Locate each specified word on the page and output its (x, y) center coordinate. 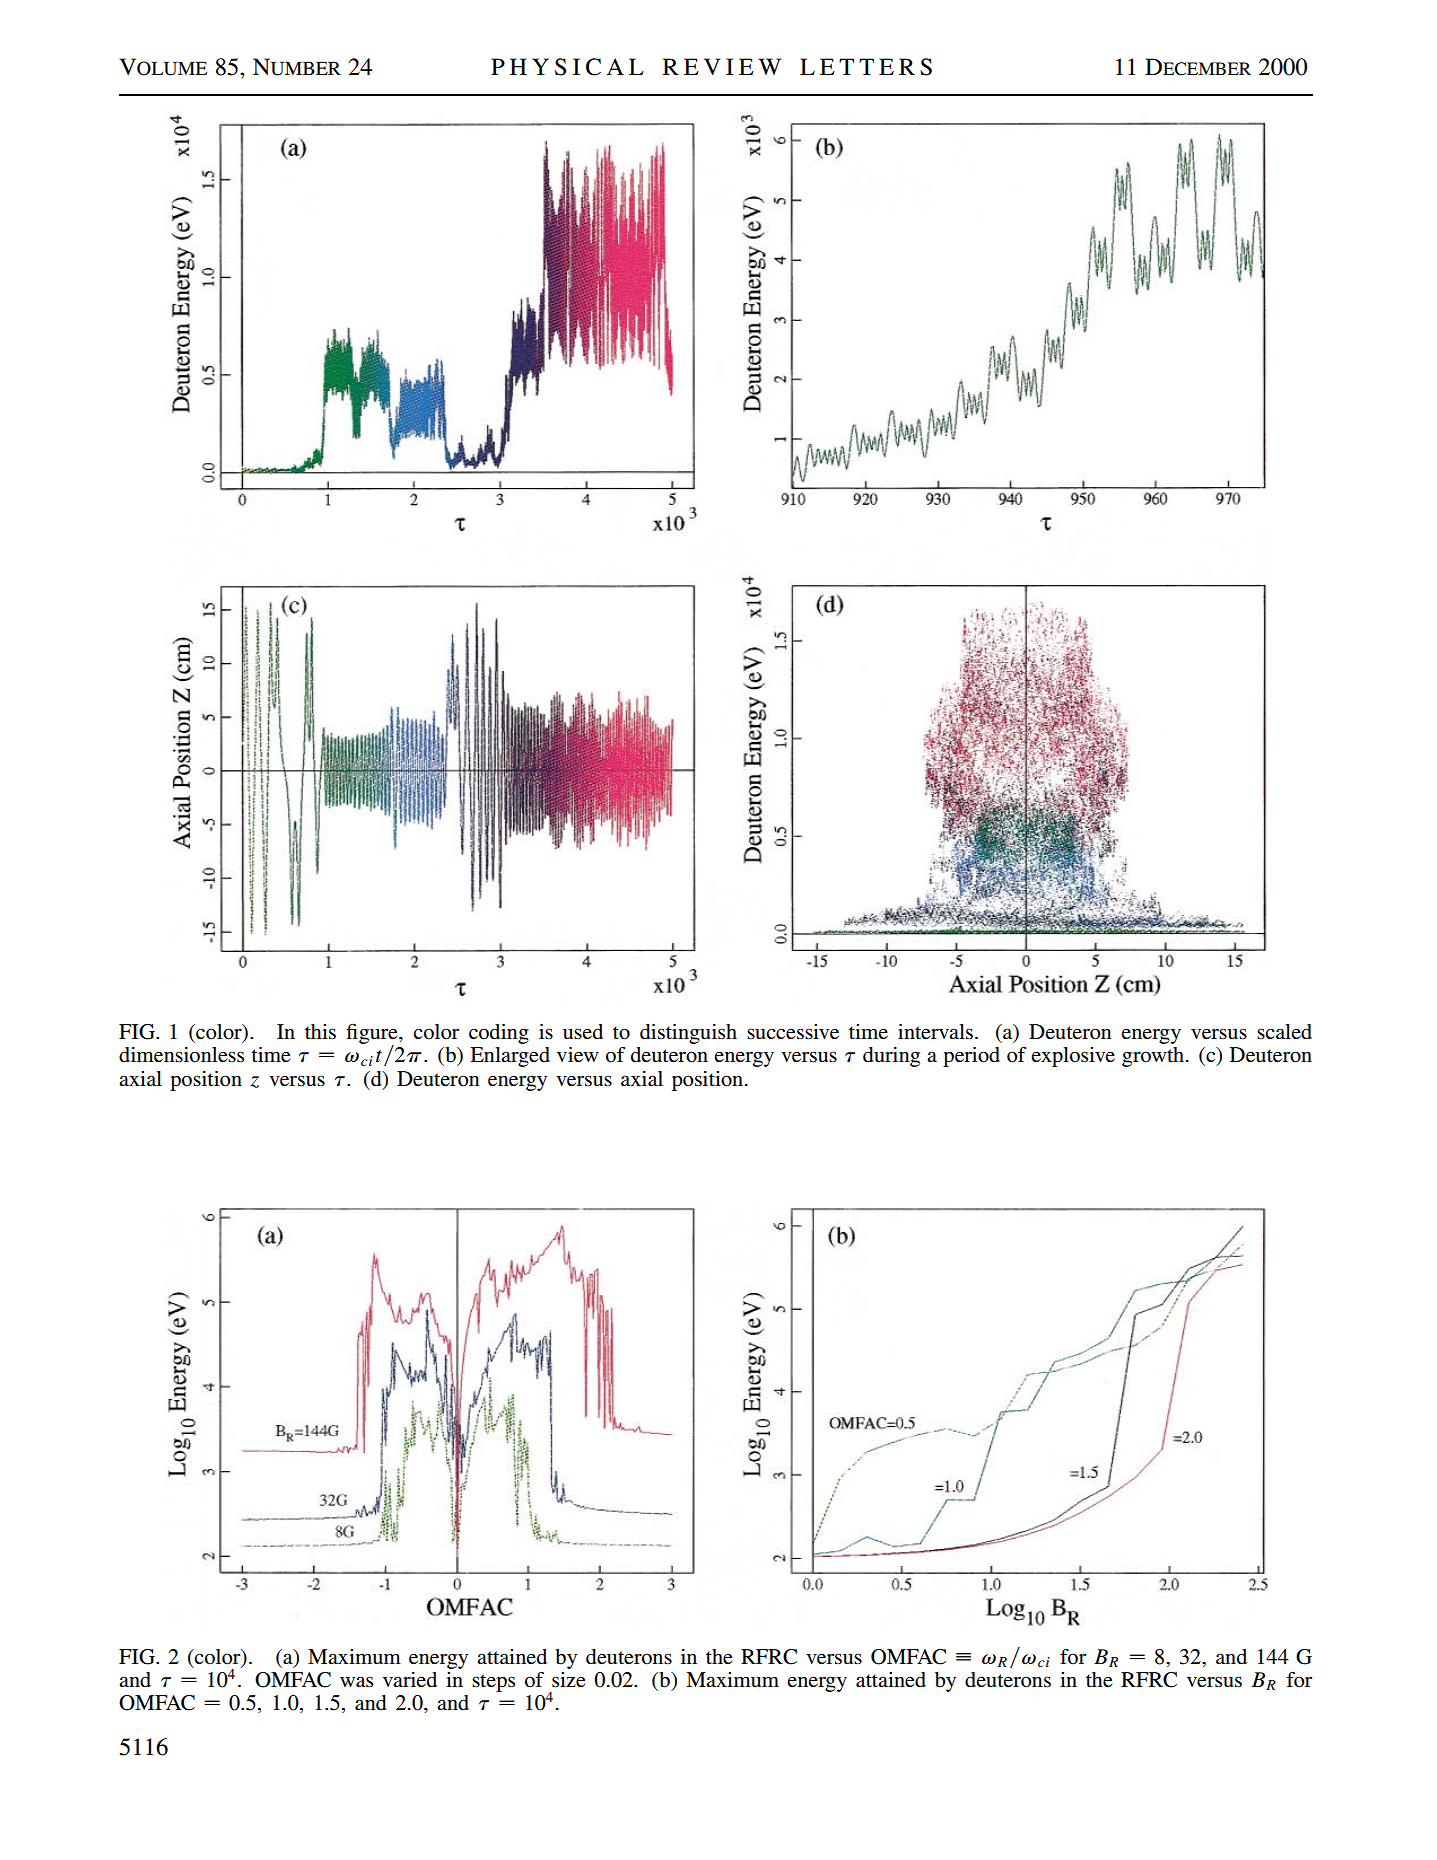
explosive (1073, 1057)
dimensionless (181, 1055)
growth (1154, 1057)
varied (410, 1679)
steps (493, 1683)
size (569, 1680)
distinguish (688, 1034)
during (891, 1057)
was (356, 1682)
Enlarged (510, 1057)
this (320, 1032)
